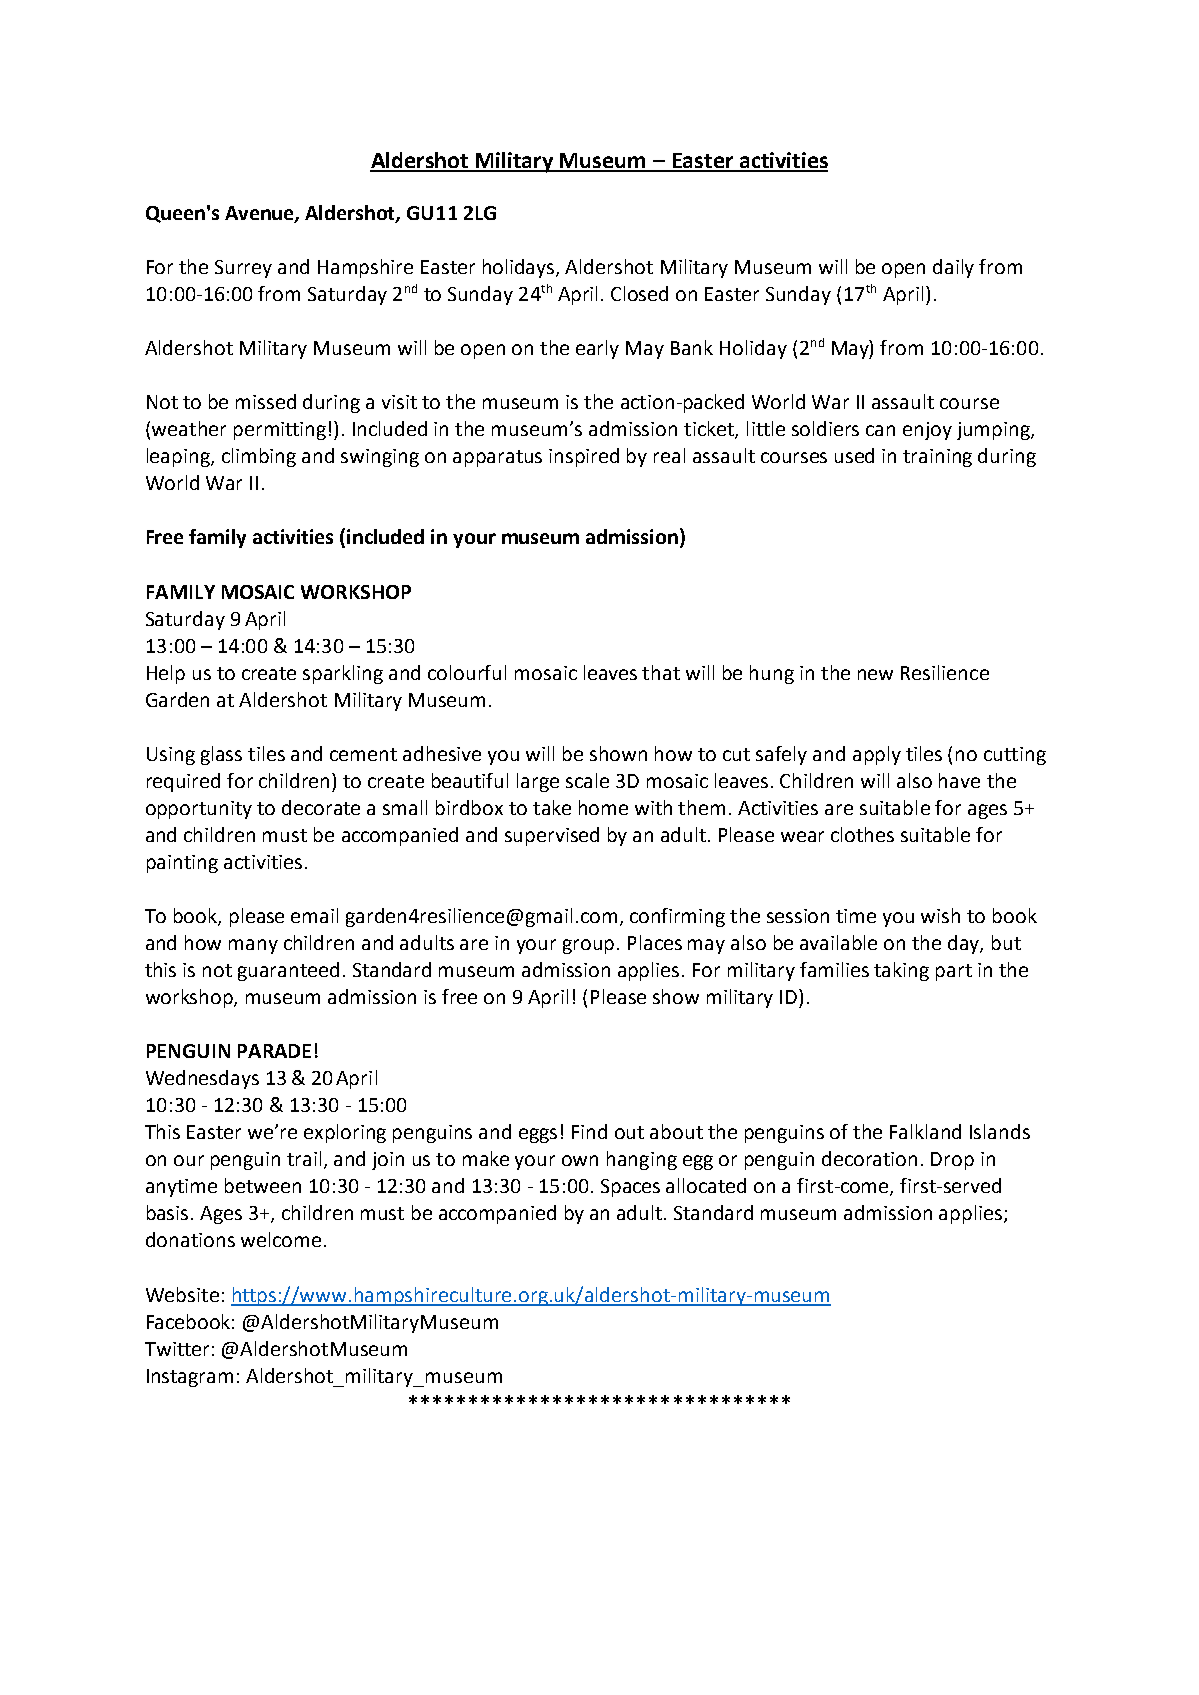  I want to click on Surrey, so click(243, 269).
